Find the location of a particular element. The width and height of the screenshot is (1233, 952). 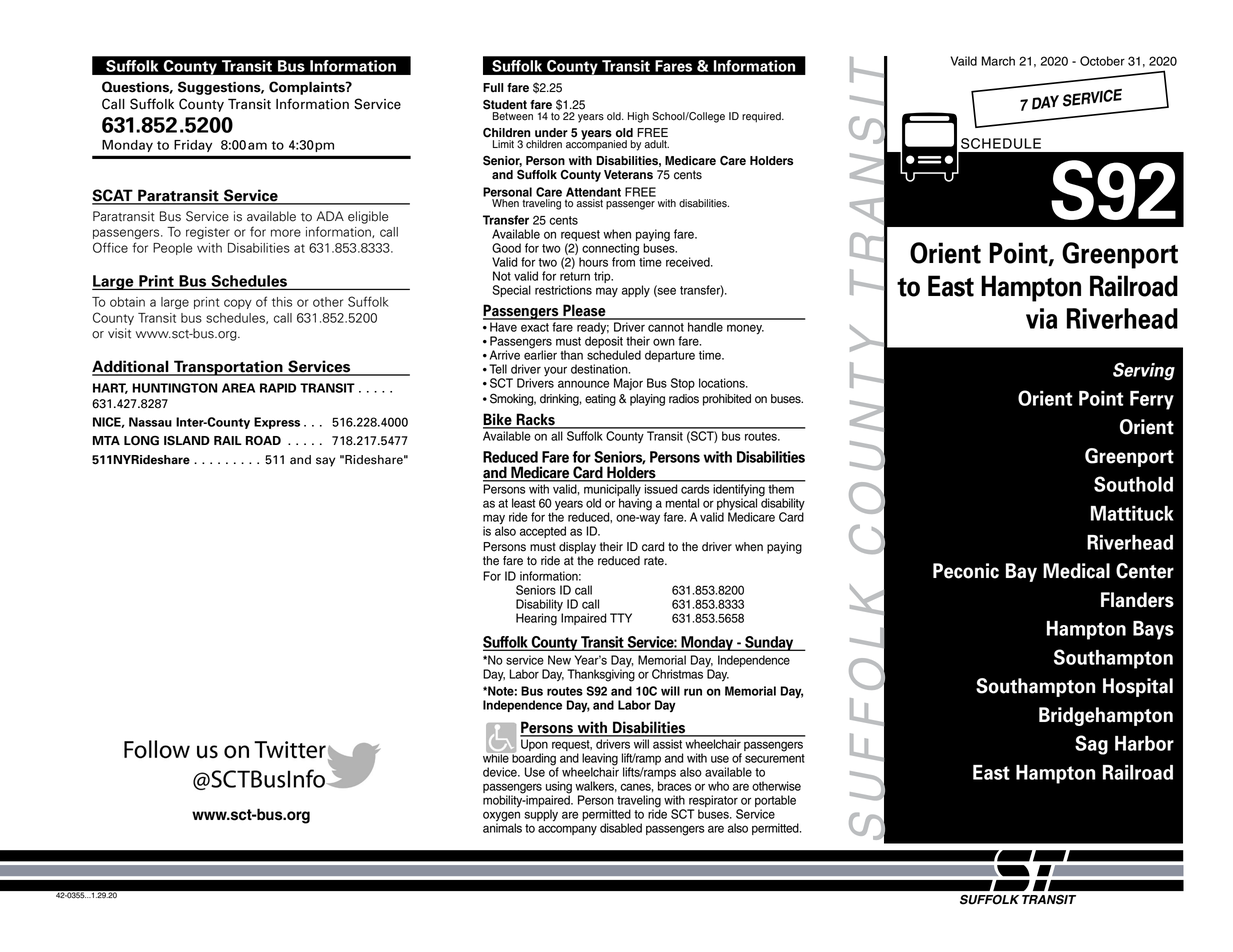

High is located at coordinates (638, 117).
